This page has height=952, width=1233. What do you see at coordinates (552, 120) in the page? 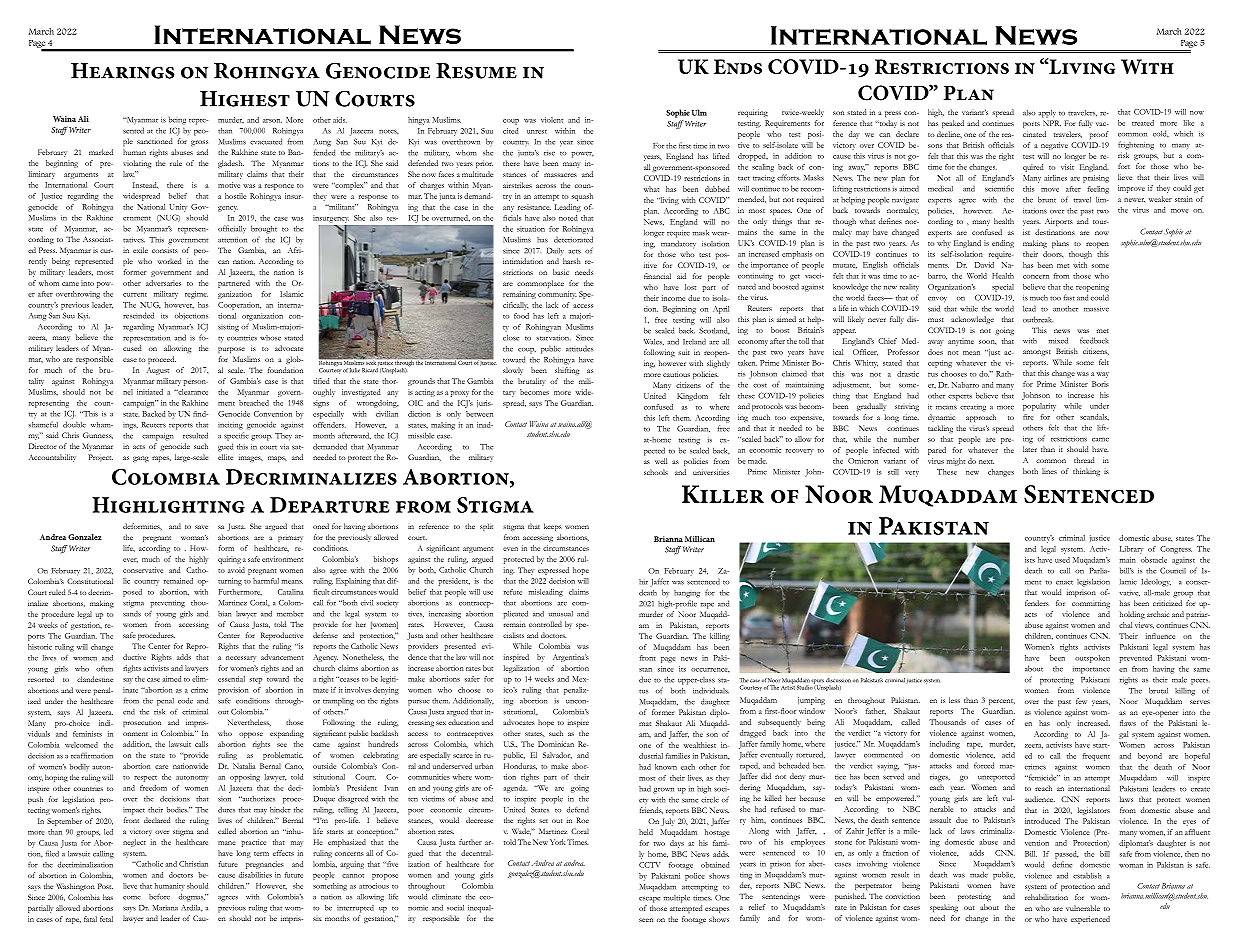
I see `violent` at bounding box center [552, 120].
